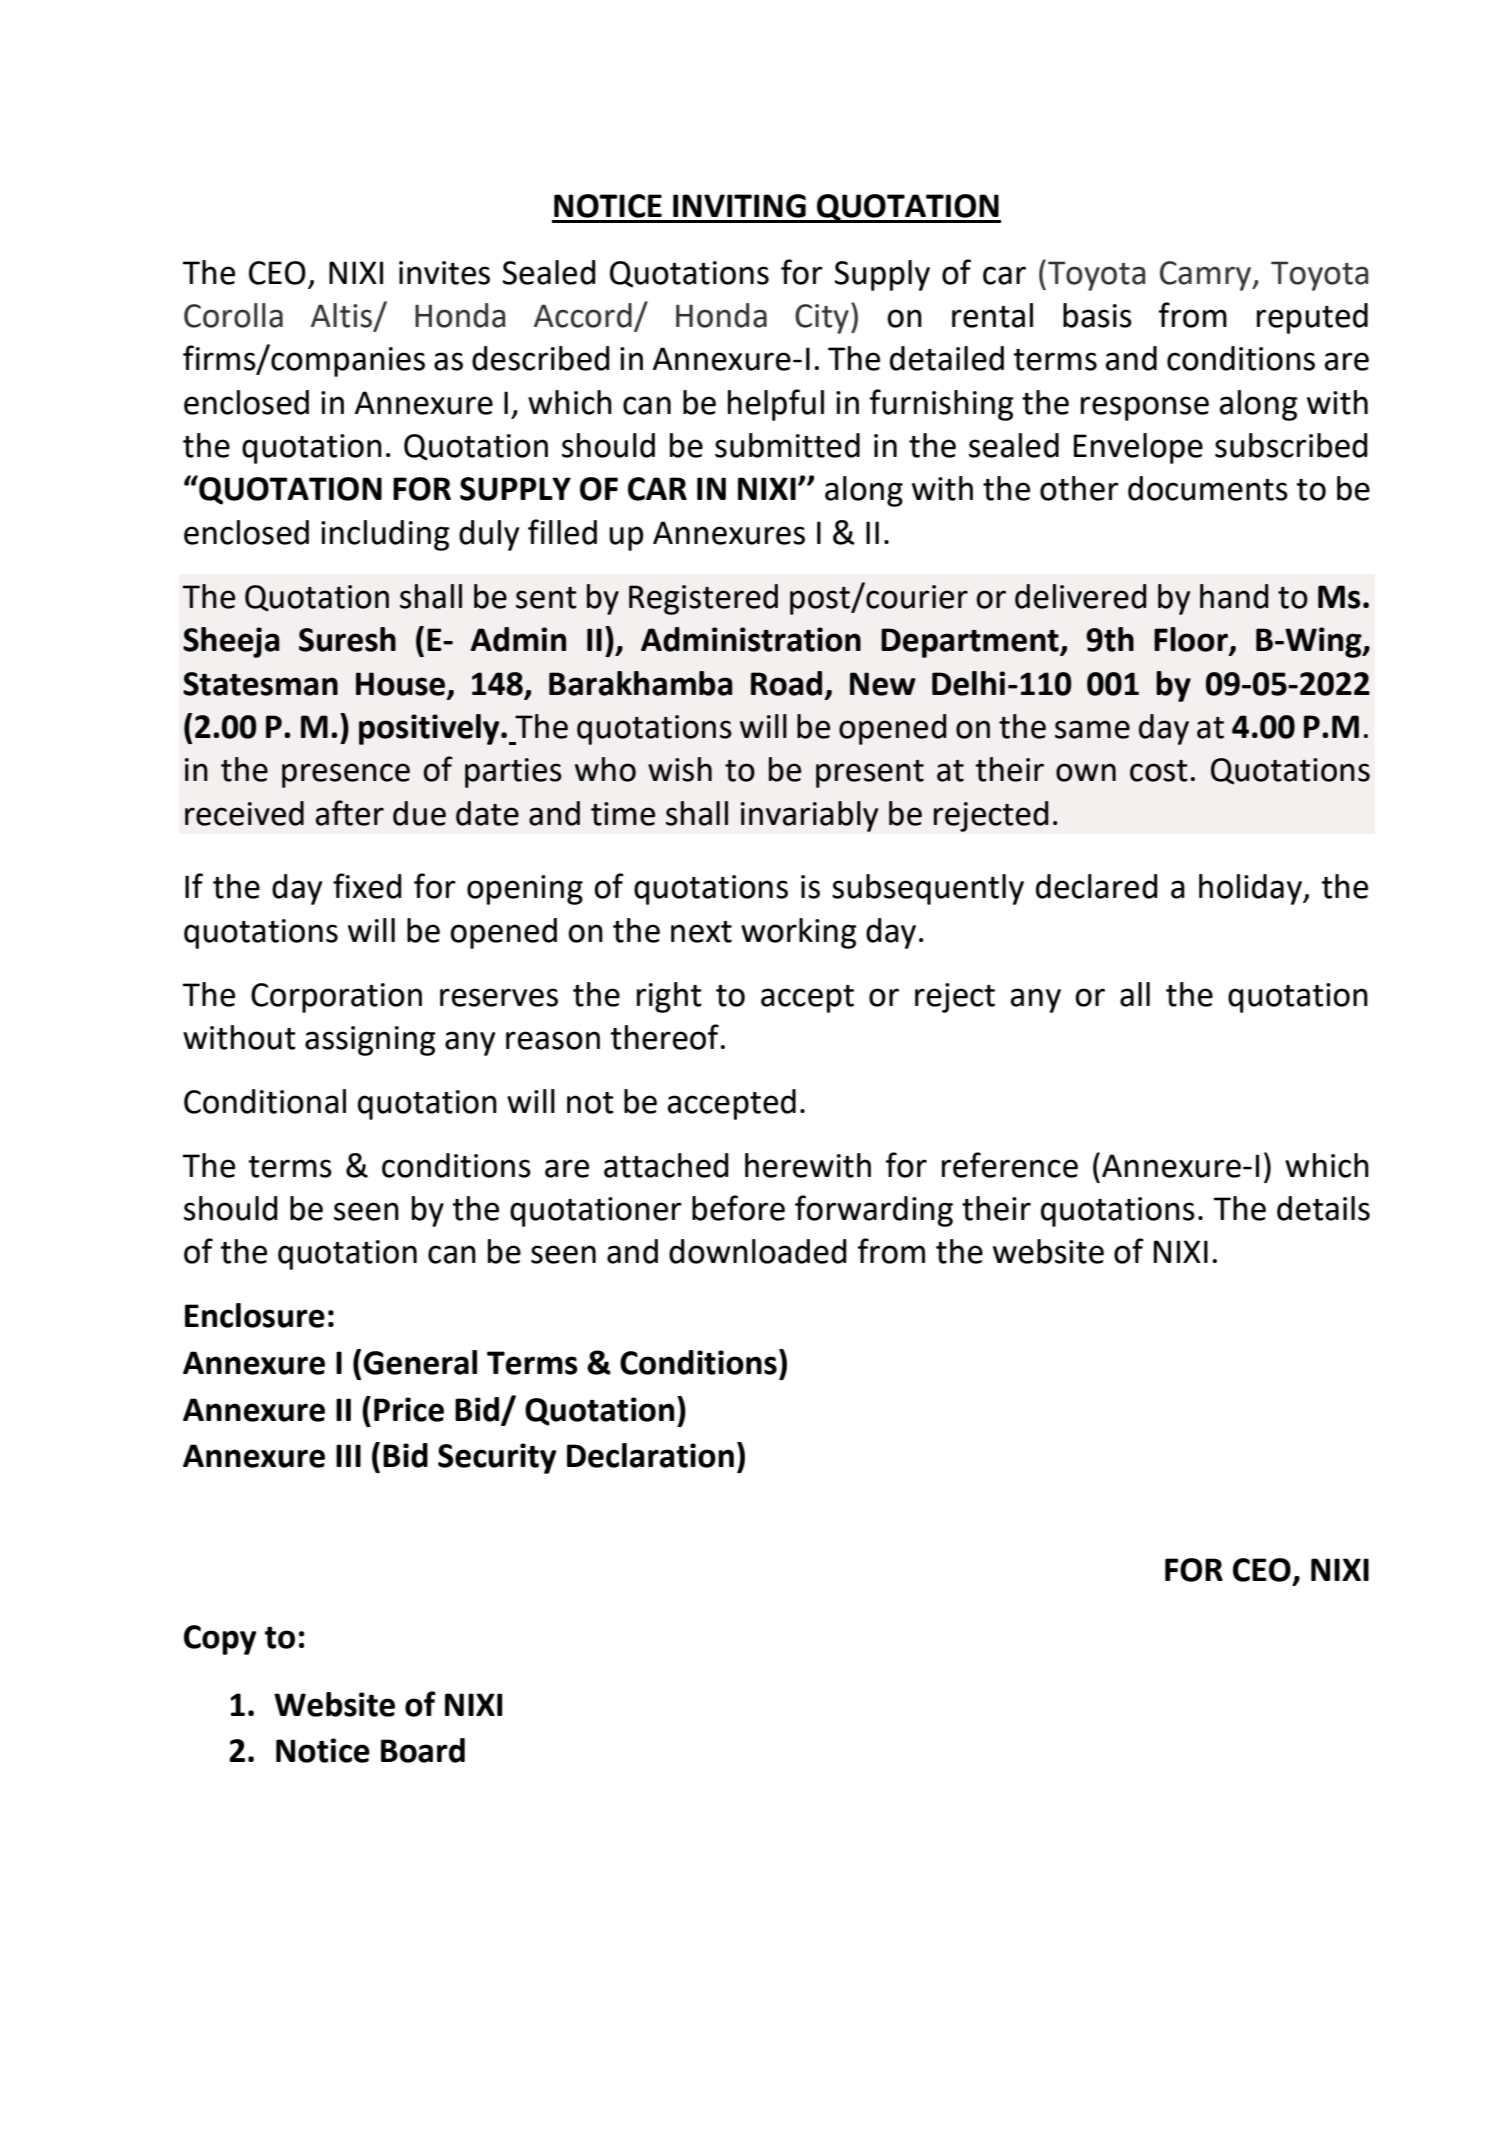 This screenshot has height=2137, width=1511. I want to click on Board, so click(423, 1750).
